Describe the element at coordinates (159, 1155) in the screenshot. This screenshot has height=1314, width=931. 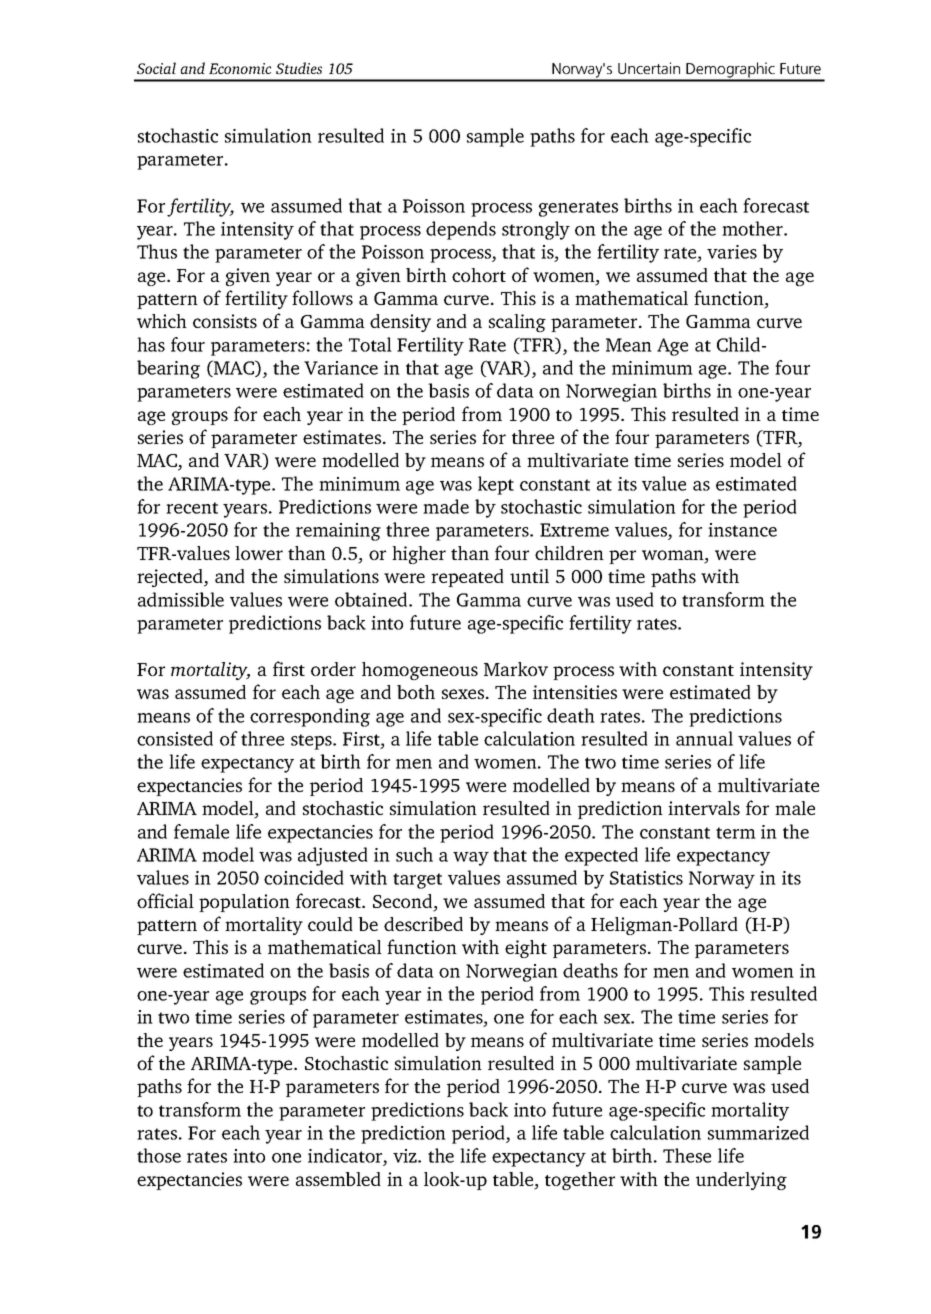
I see `those` at that location.
